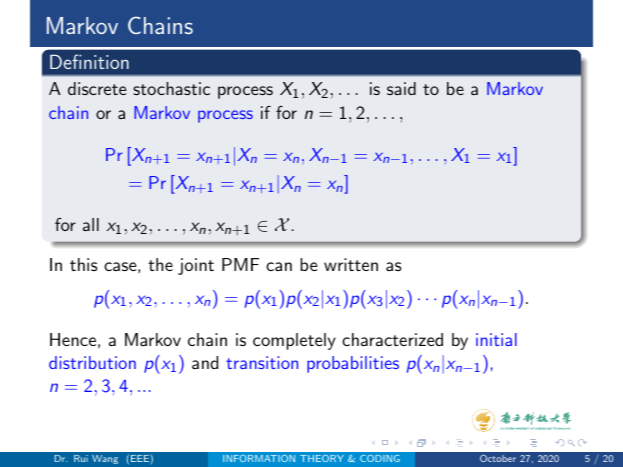  I want to click on discrete, so click(97, 88).
